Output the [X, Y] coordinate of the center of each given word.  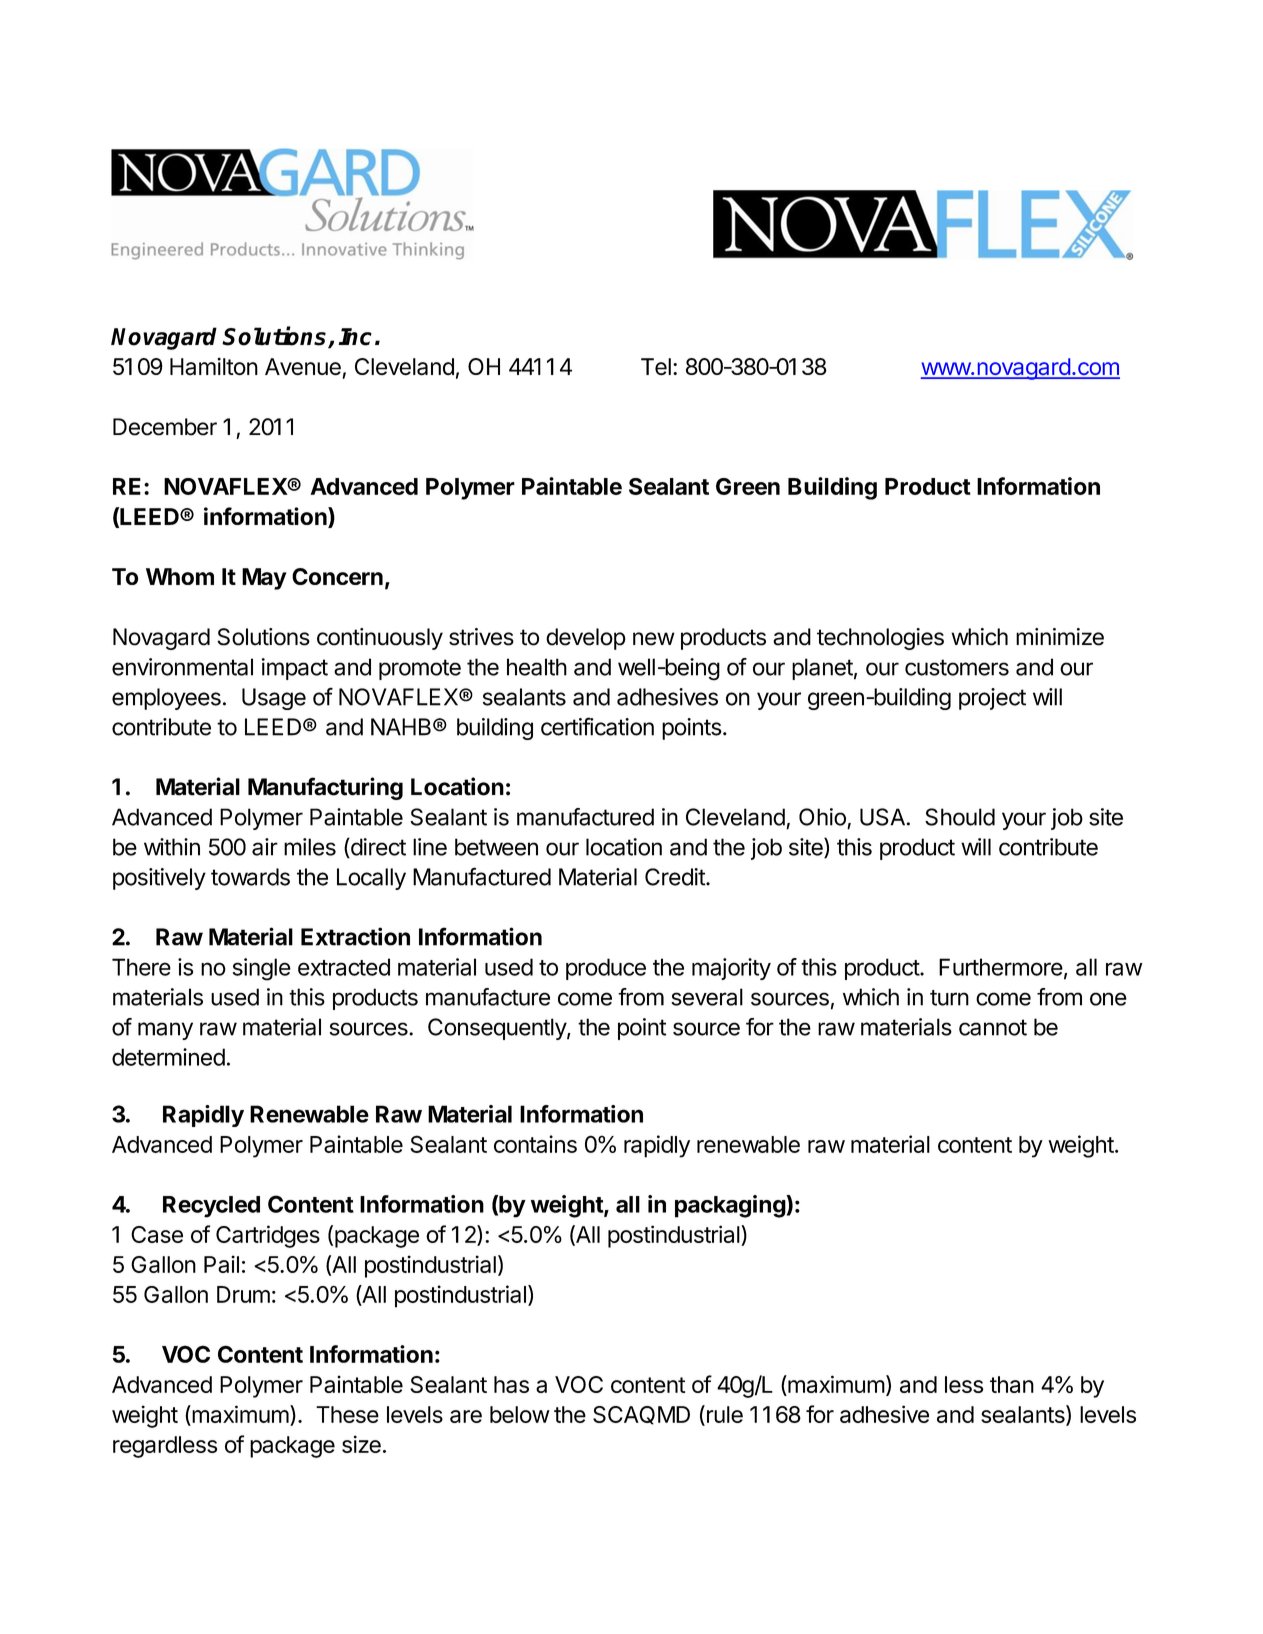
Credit [676, 877]
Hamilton [214, 366]
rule [725, 1414]
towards [250, 877]
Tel [656, 367]
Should [960, 817]
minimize [1060, 637]
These [347, 1414]
